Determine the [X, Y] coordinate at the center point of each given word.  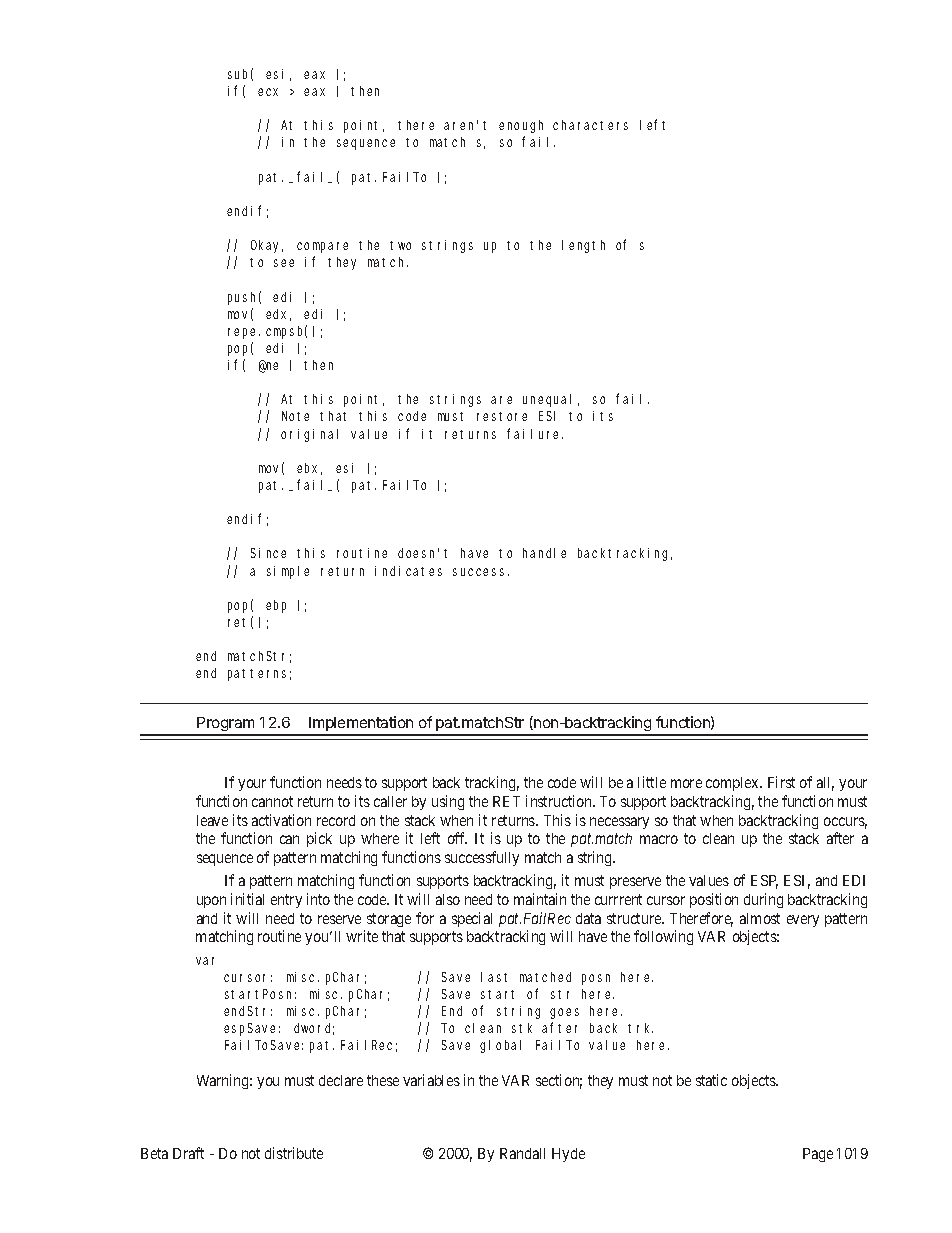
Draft [188, 1153]
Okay [267, 246]
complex [733, 784]
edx [278, 315]
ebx [309, 469]
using [448, 802]
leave [212, 820]
